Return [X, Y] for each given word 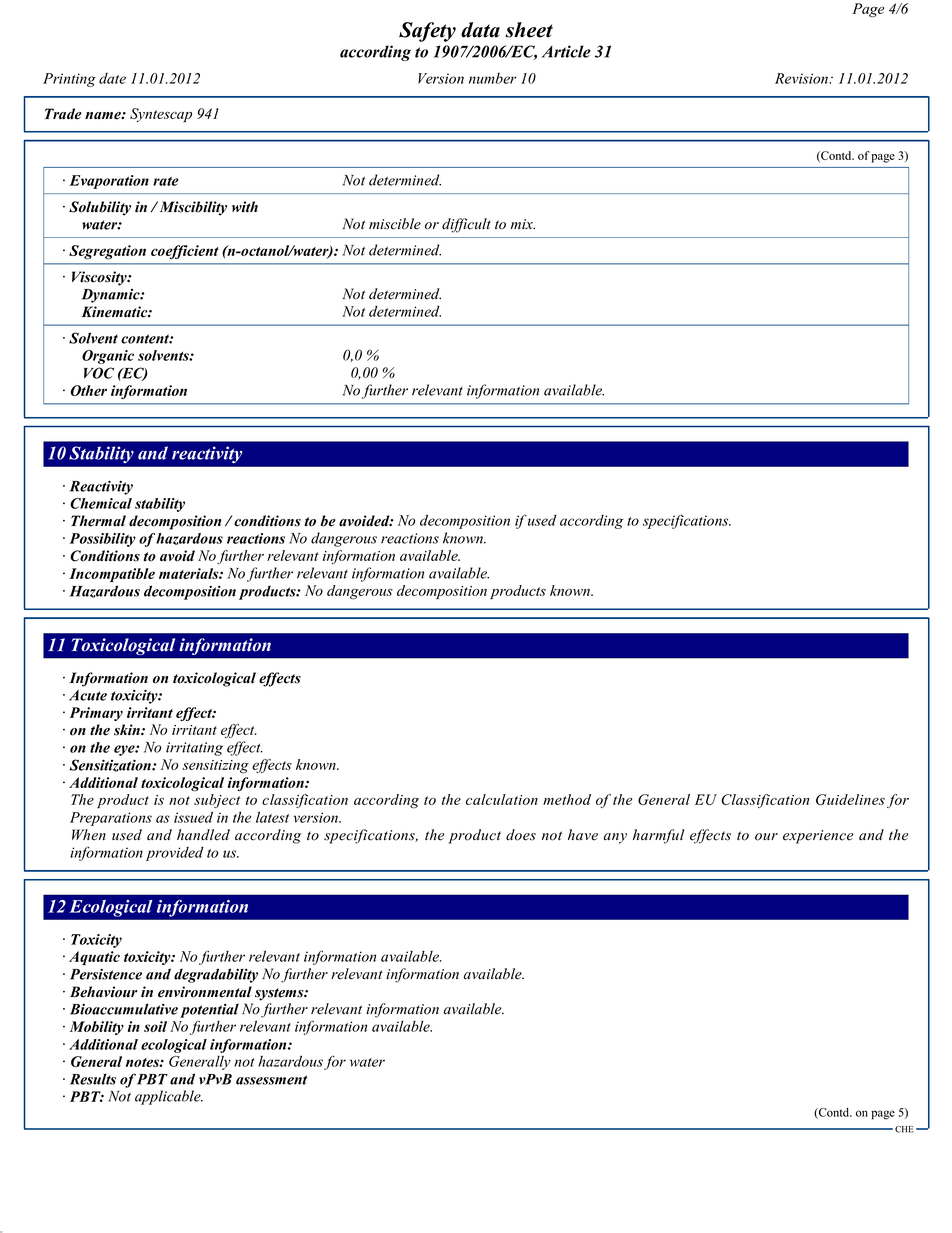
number [493, 78]
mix [523, 224]
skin [128, 730]
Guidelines [850, 799]
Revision [803, 78]
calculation [502, 799]
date [112, 78]
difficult [466, 225]
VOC [99, 373]
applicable [169, 1097]
